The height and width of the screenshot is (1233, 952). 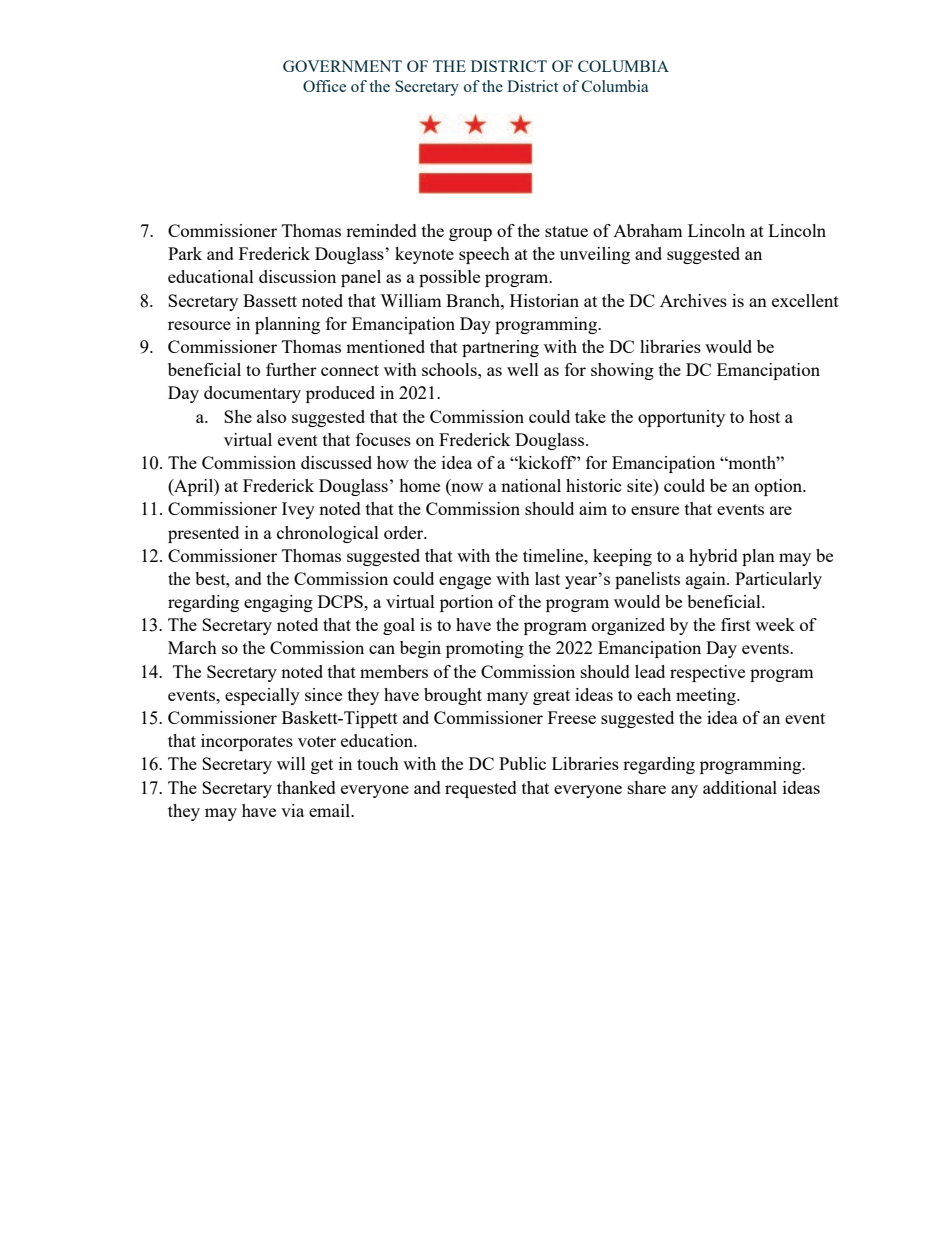 I want to click on Office, so click(x=324, y=86).
